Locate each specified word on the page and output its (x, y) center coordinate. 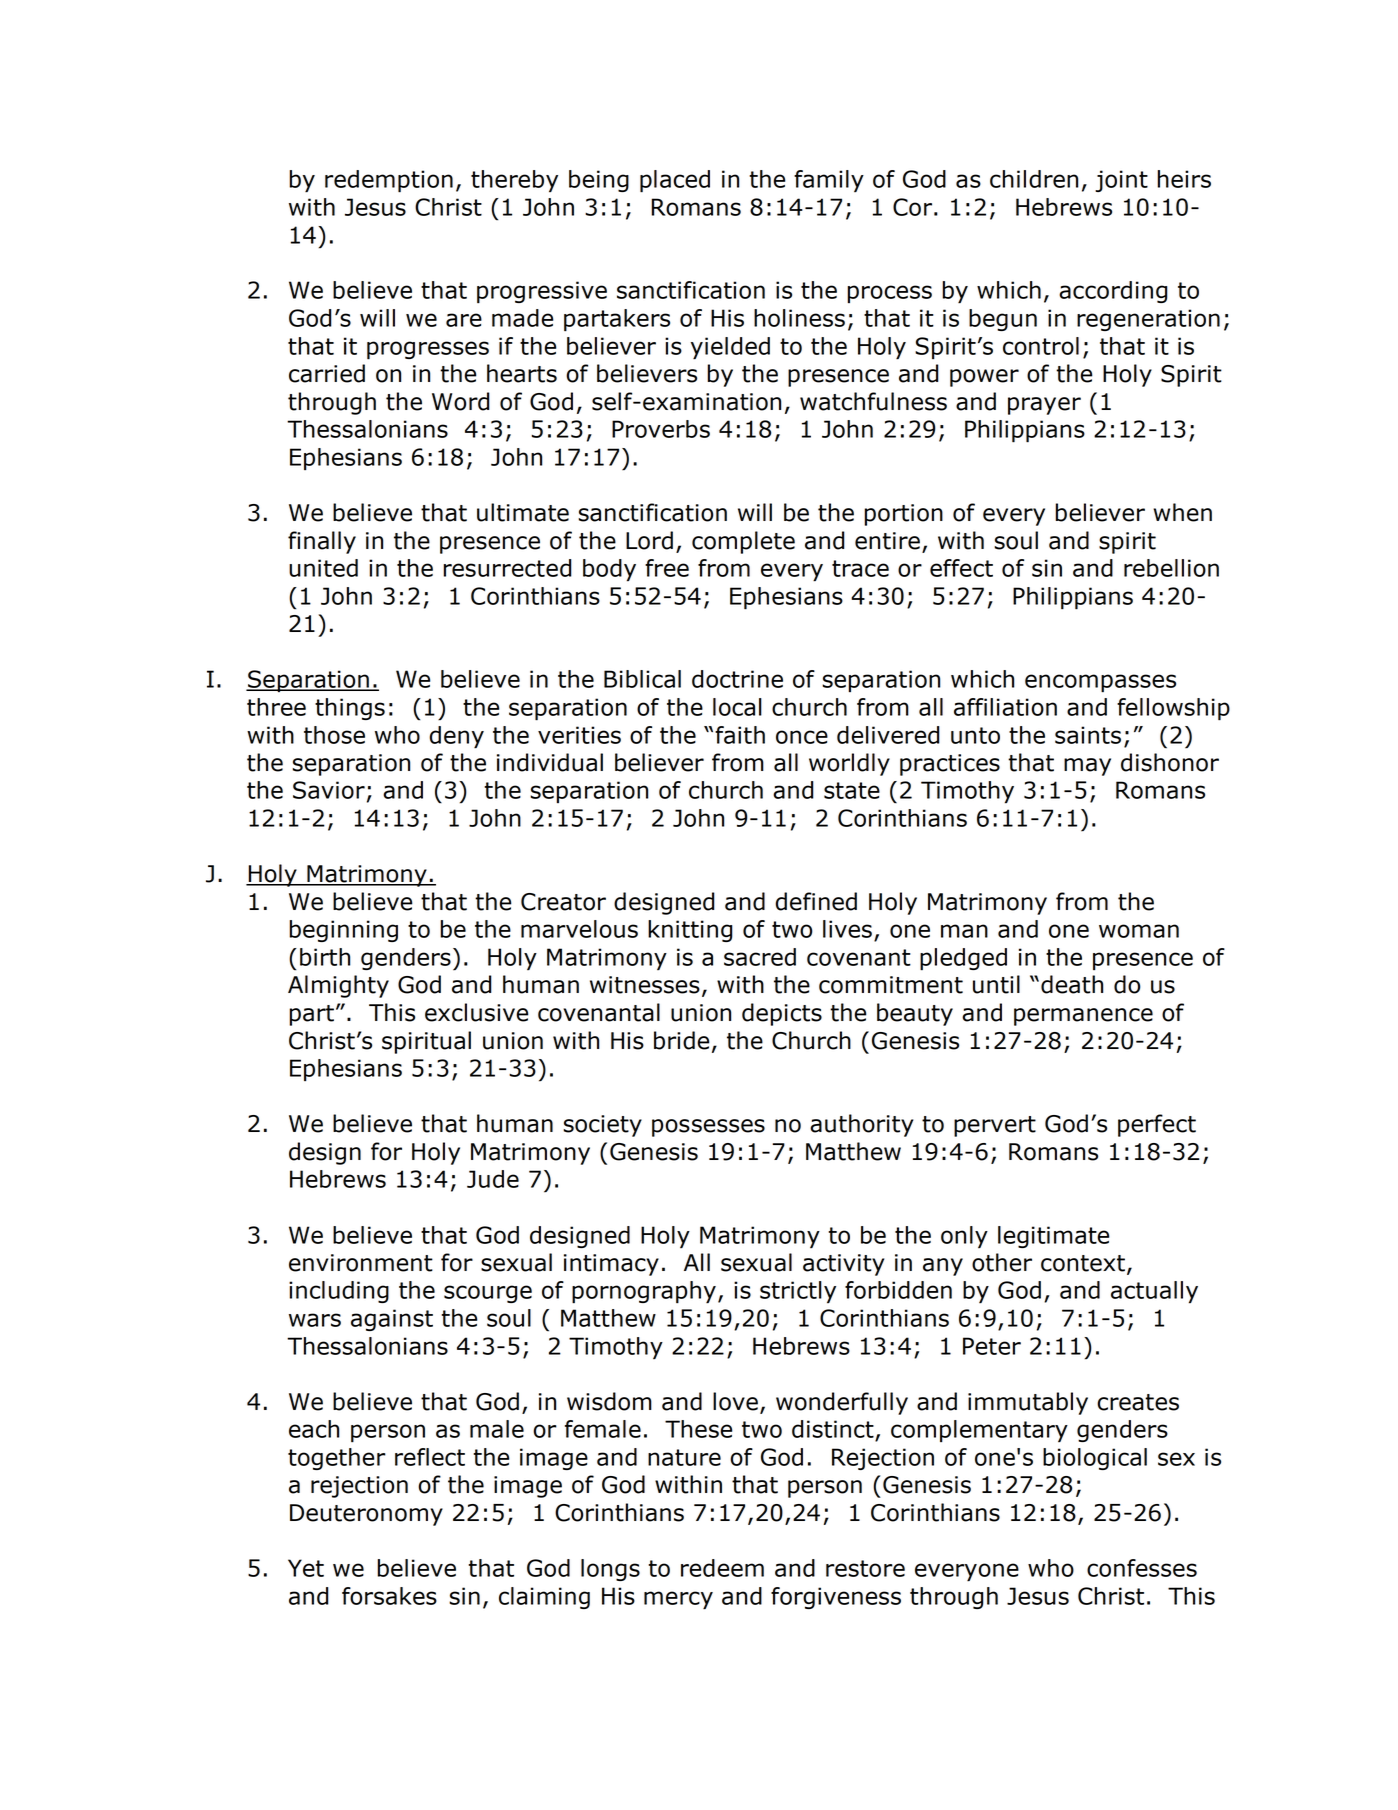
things (350, 709)
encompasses (1100, 683)
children (1034, 179)
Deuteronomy (366, 1515)
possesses (708, 1128)
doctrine (737, 679)
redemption (389, 181)
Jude (493, 1179)
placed (675, 181)
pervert (995, 1126)
